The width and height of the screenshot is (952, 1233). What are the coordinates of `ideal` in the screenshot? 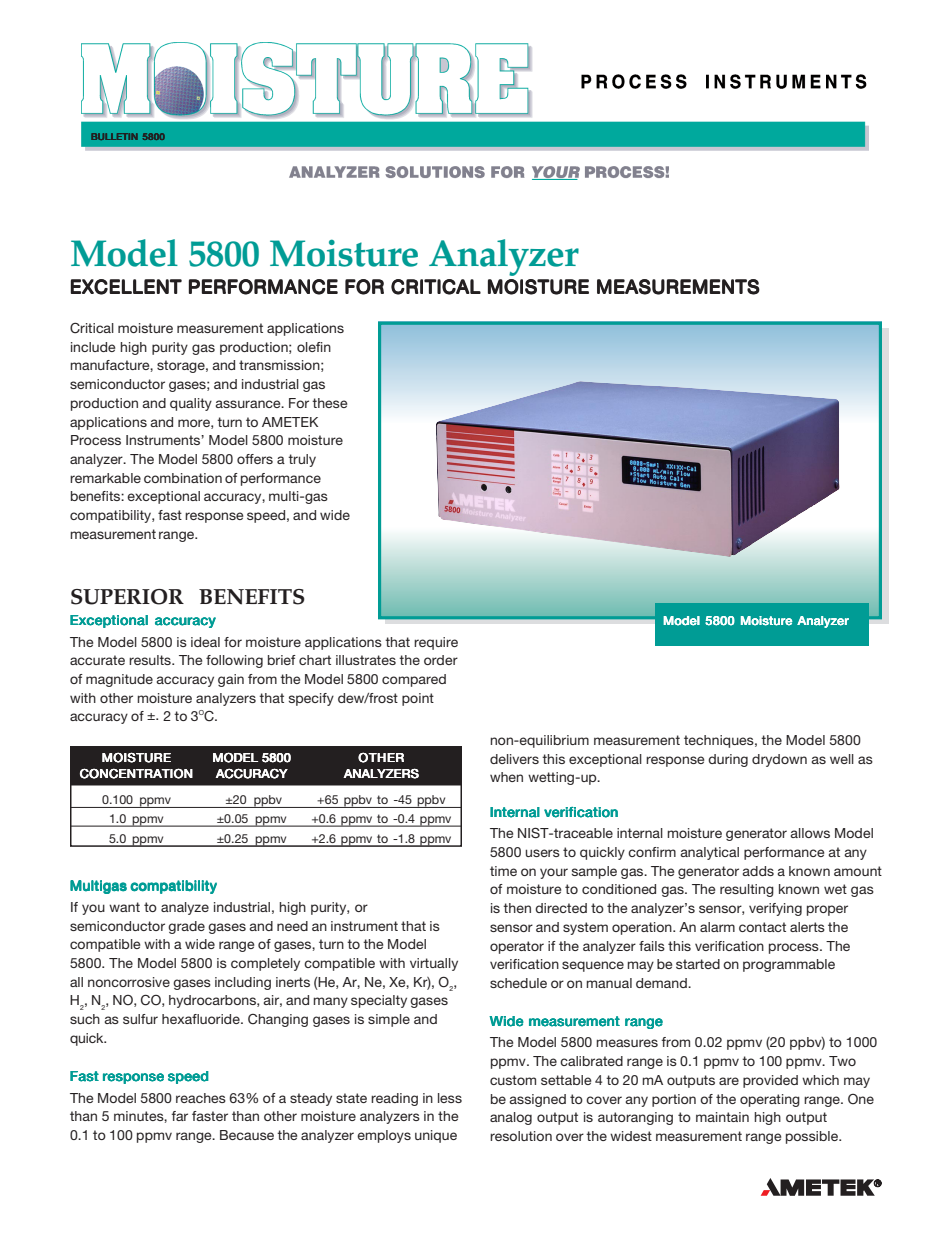 It's located at (205, 642).
